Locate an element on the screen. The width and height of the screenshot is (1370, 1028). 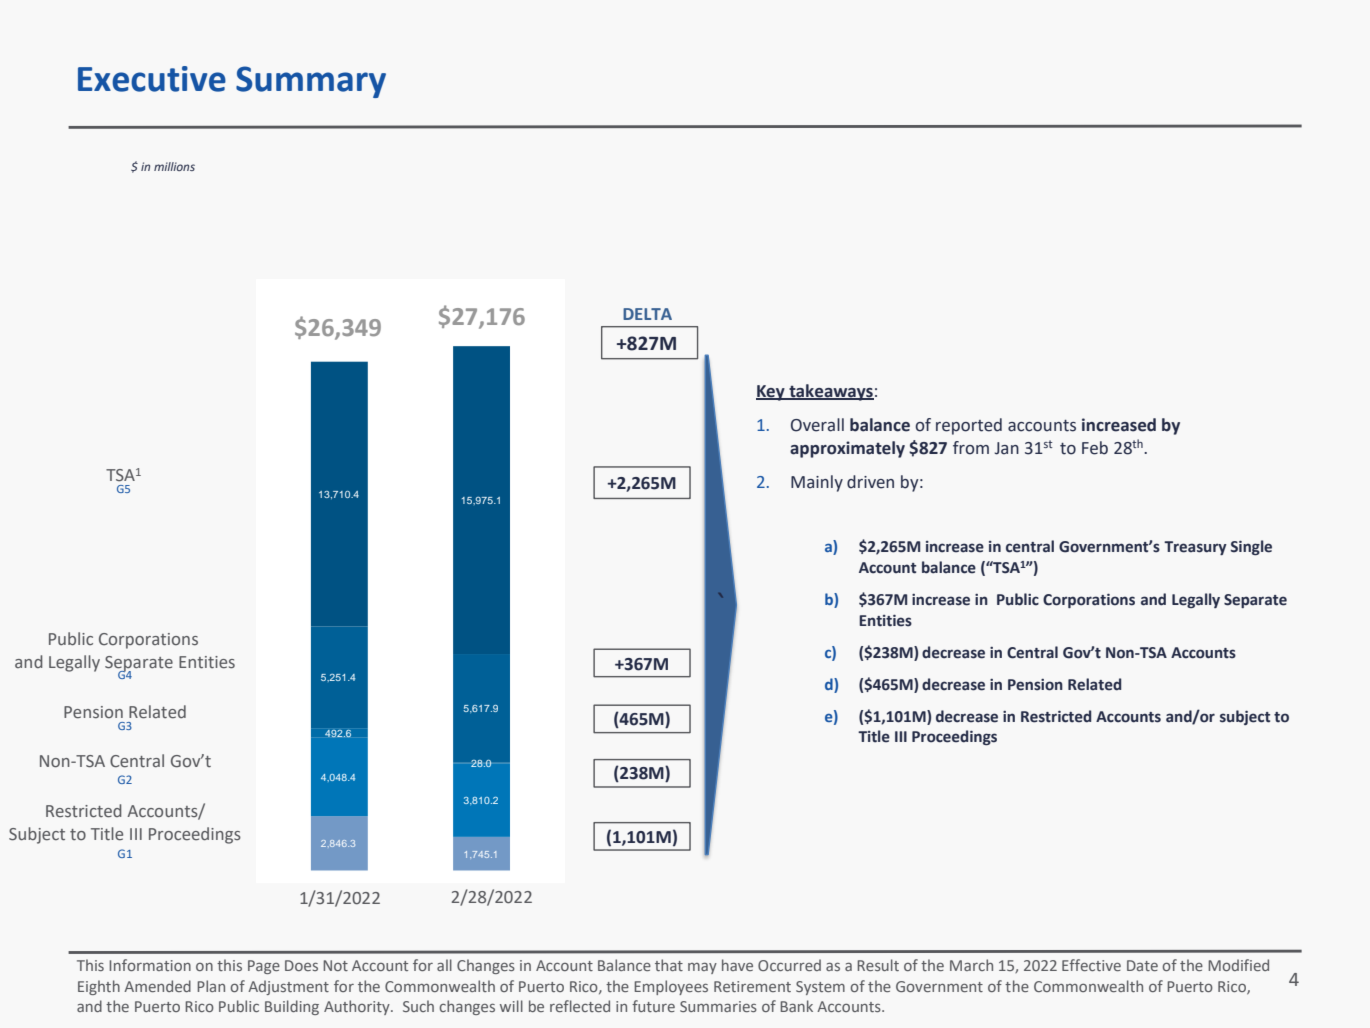
DELTA is located at coordinates (647, 314).
